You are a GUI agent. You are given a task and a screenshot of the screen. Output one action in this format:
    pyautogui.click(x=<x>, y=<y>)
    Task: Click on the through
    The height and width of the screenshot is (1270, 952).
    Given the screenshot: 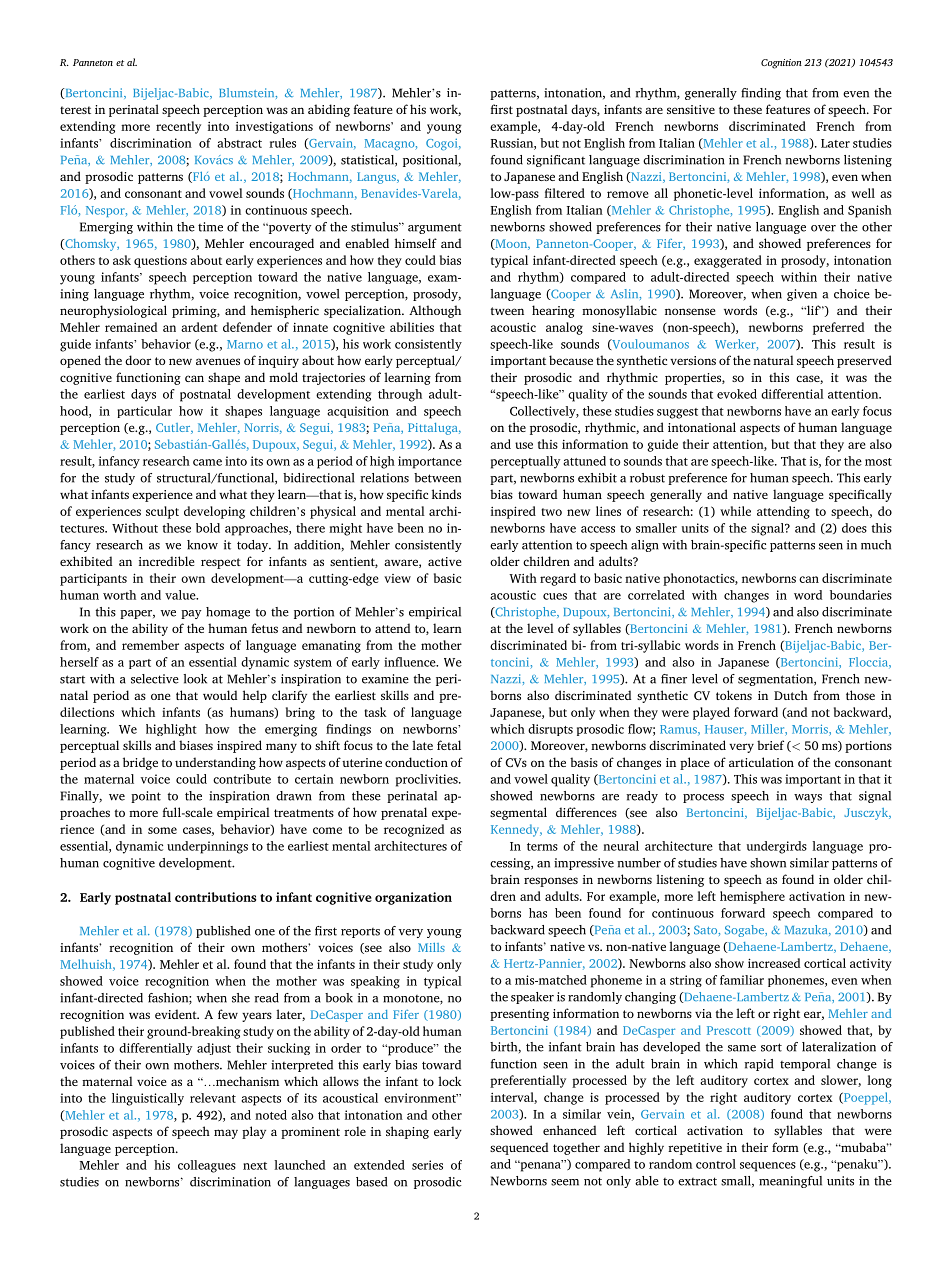 What is the action you would take?
    pyautogui.click(x=400, y=395)
